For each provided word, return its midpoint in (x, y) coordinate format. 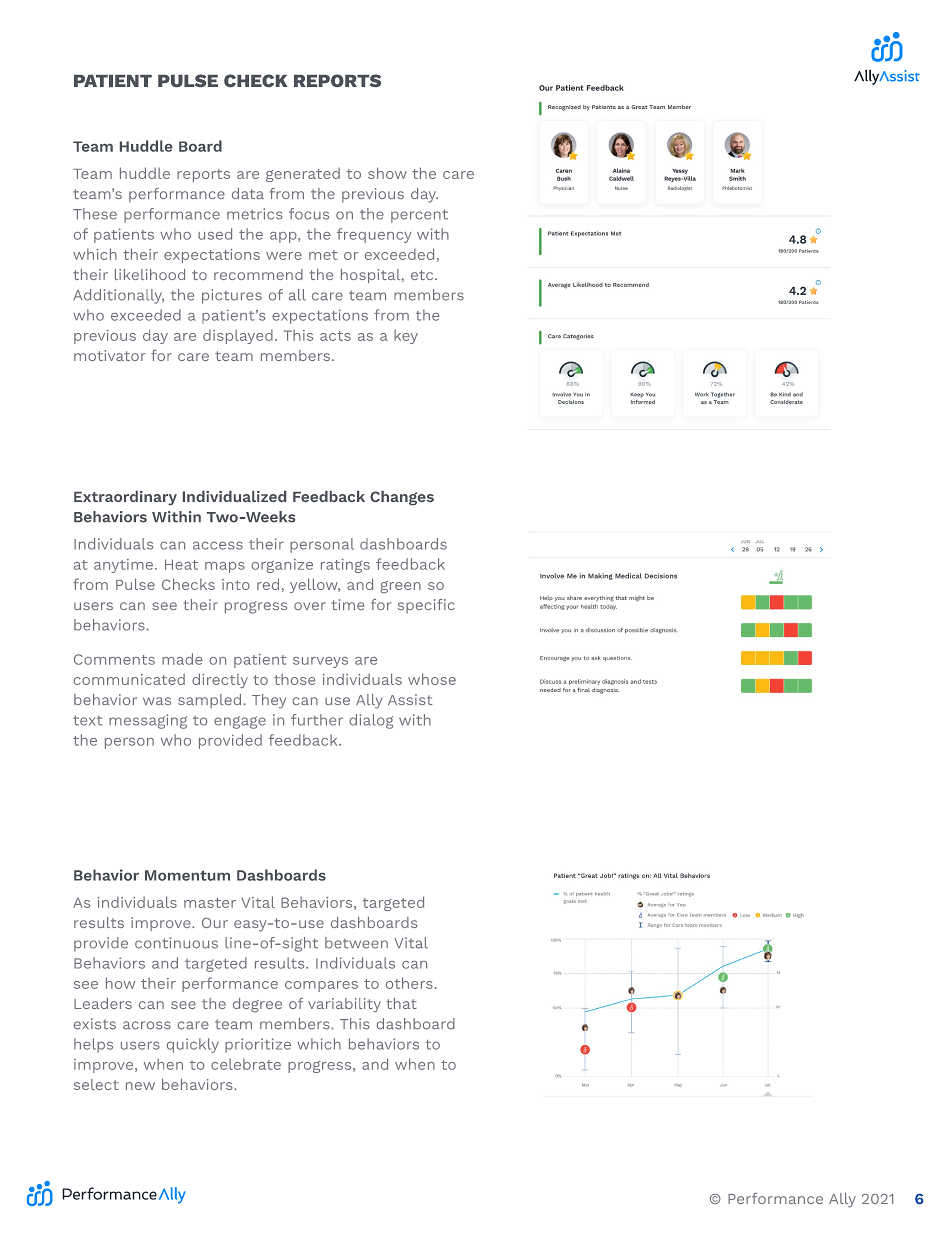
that (401, 1003)
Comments (114, 659)
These (95, 214)
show (387, 173)
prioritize (258, 1045)
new (140, 1086)
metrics (255, 214)
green (400, 587)
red (268, 584)
